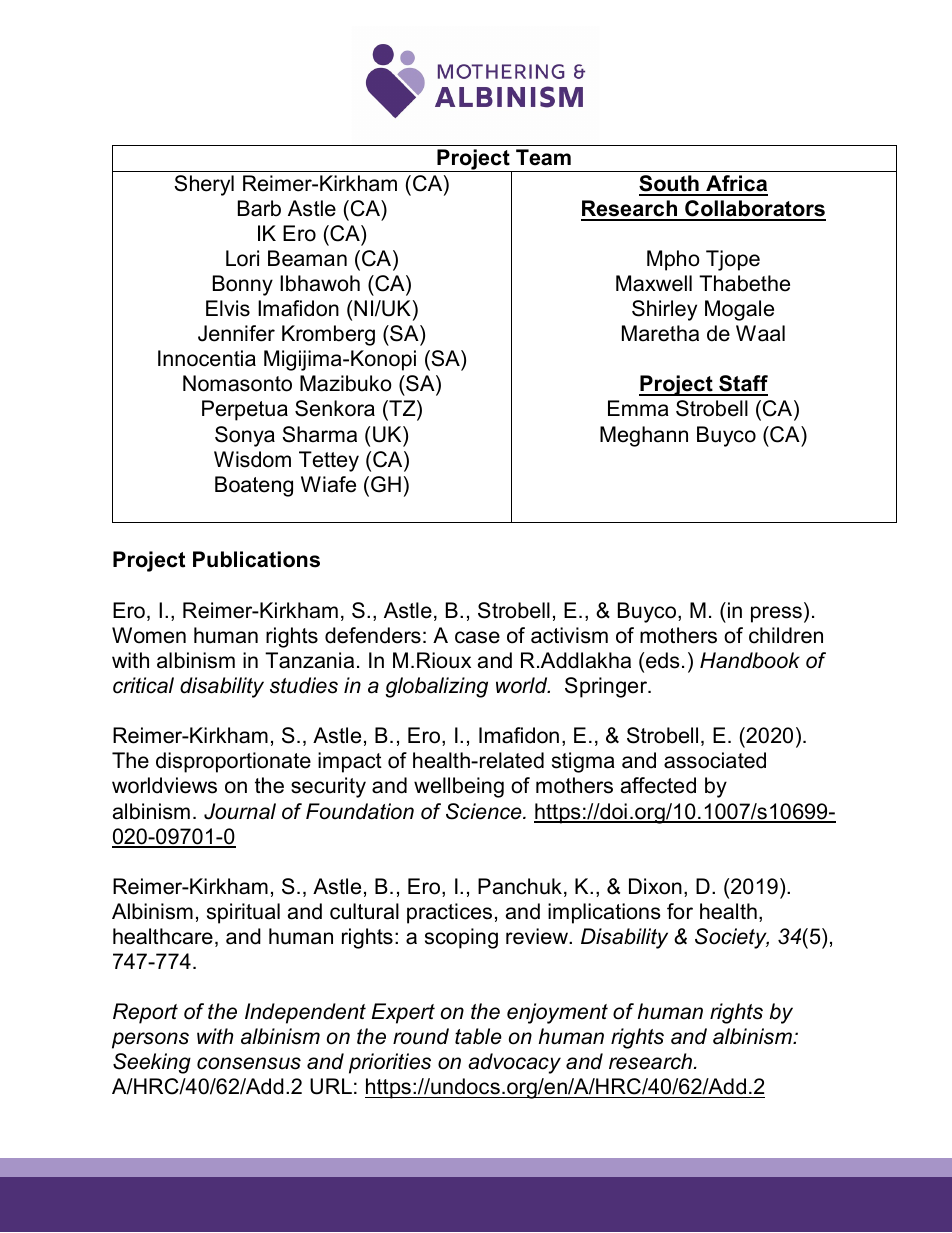  I want to click on enjoyment, so click(557, 1013).
